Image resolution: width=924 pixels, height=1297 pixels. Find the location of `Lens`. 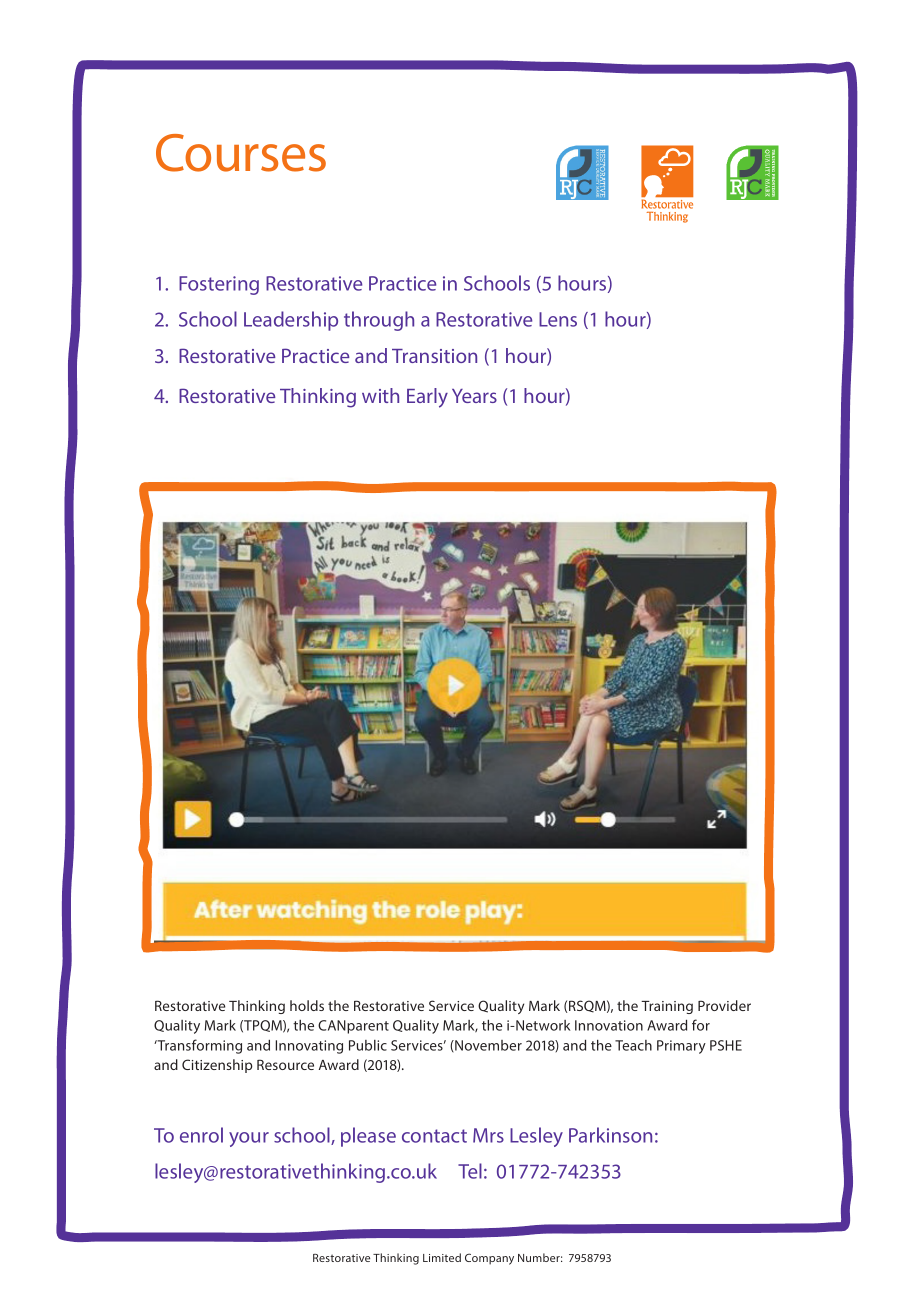

Lens is located at coordinates (558, 319).
